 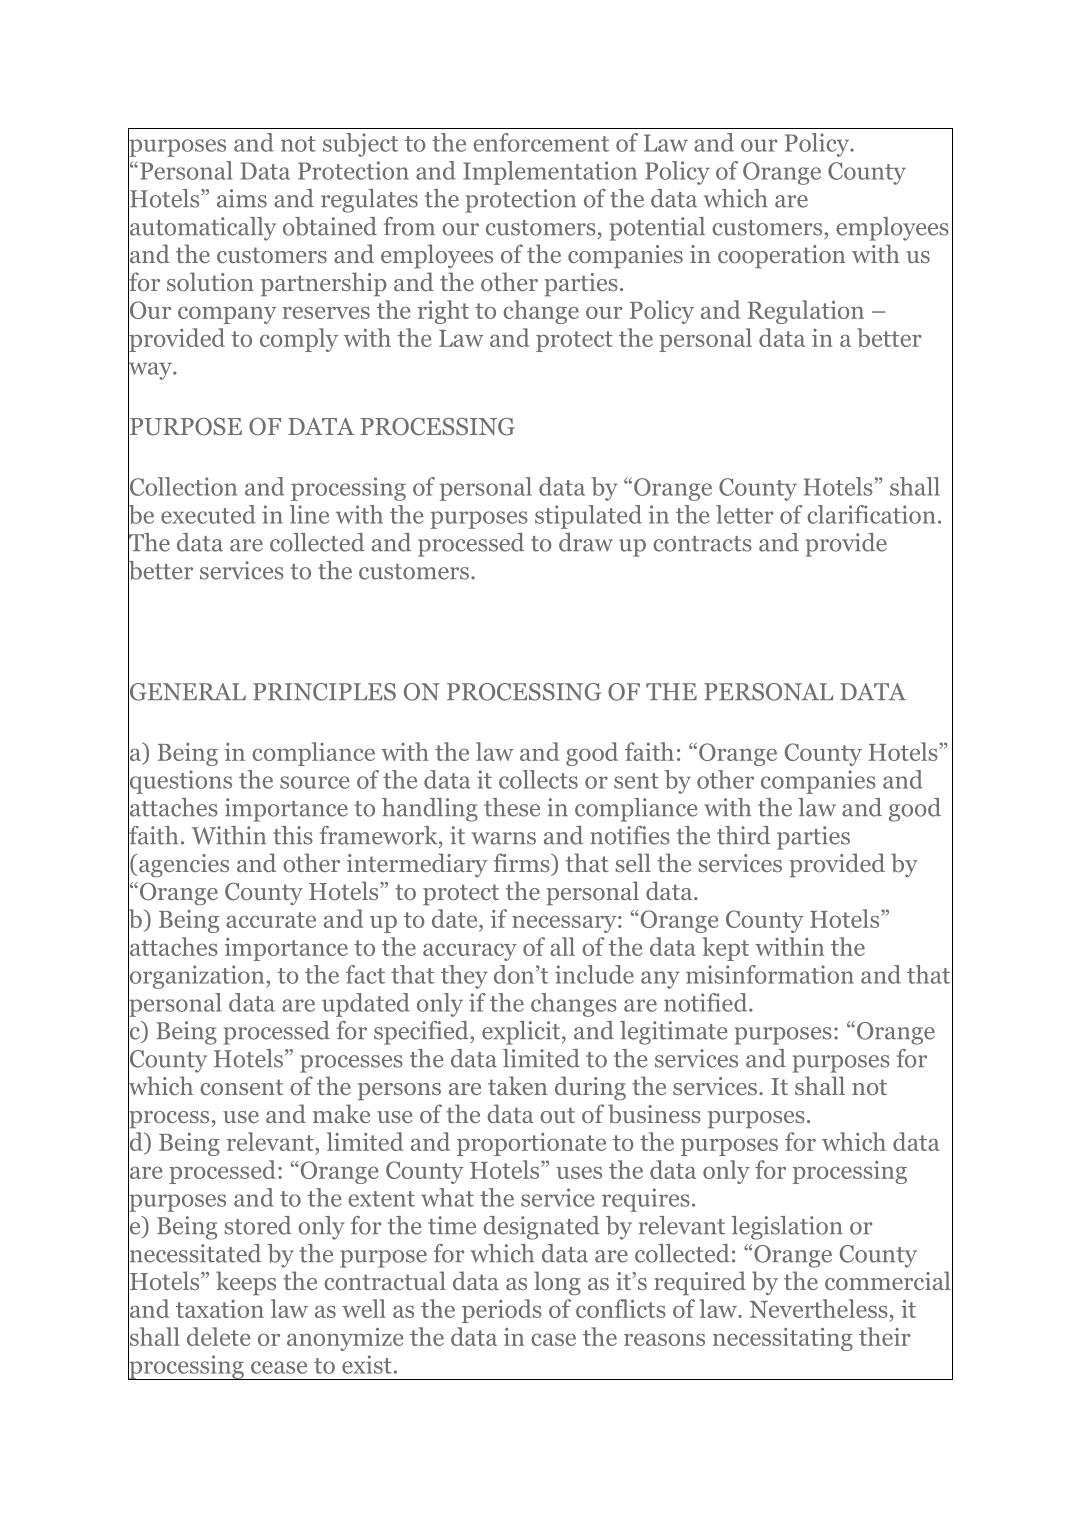 I want to click on questions, so click(x=180, y=782).
